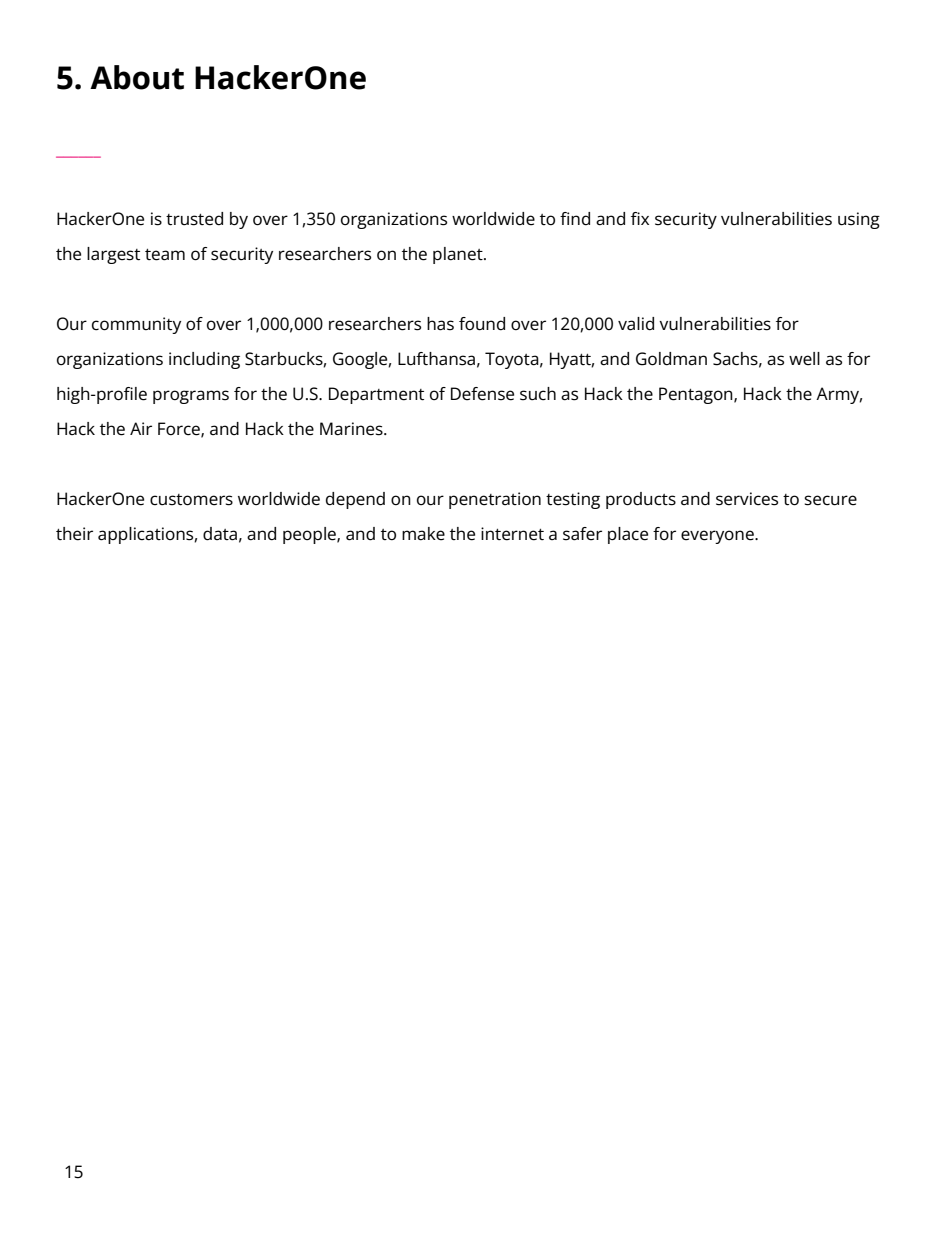  What do you see at coordinates (191, 500) in the screenshot?
I see `customers` at bounding box center [191, 500].
